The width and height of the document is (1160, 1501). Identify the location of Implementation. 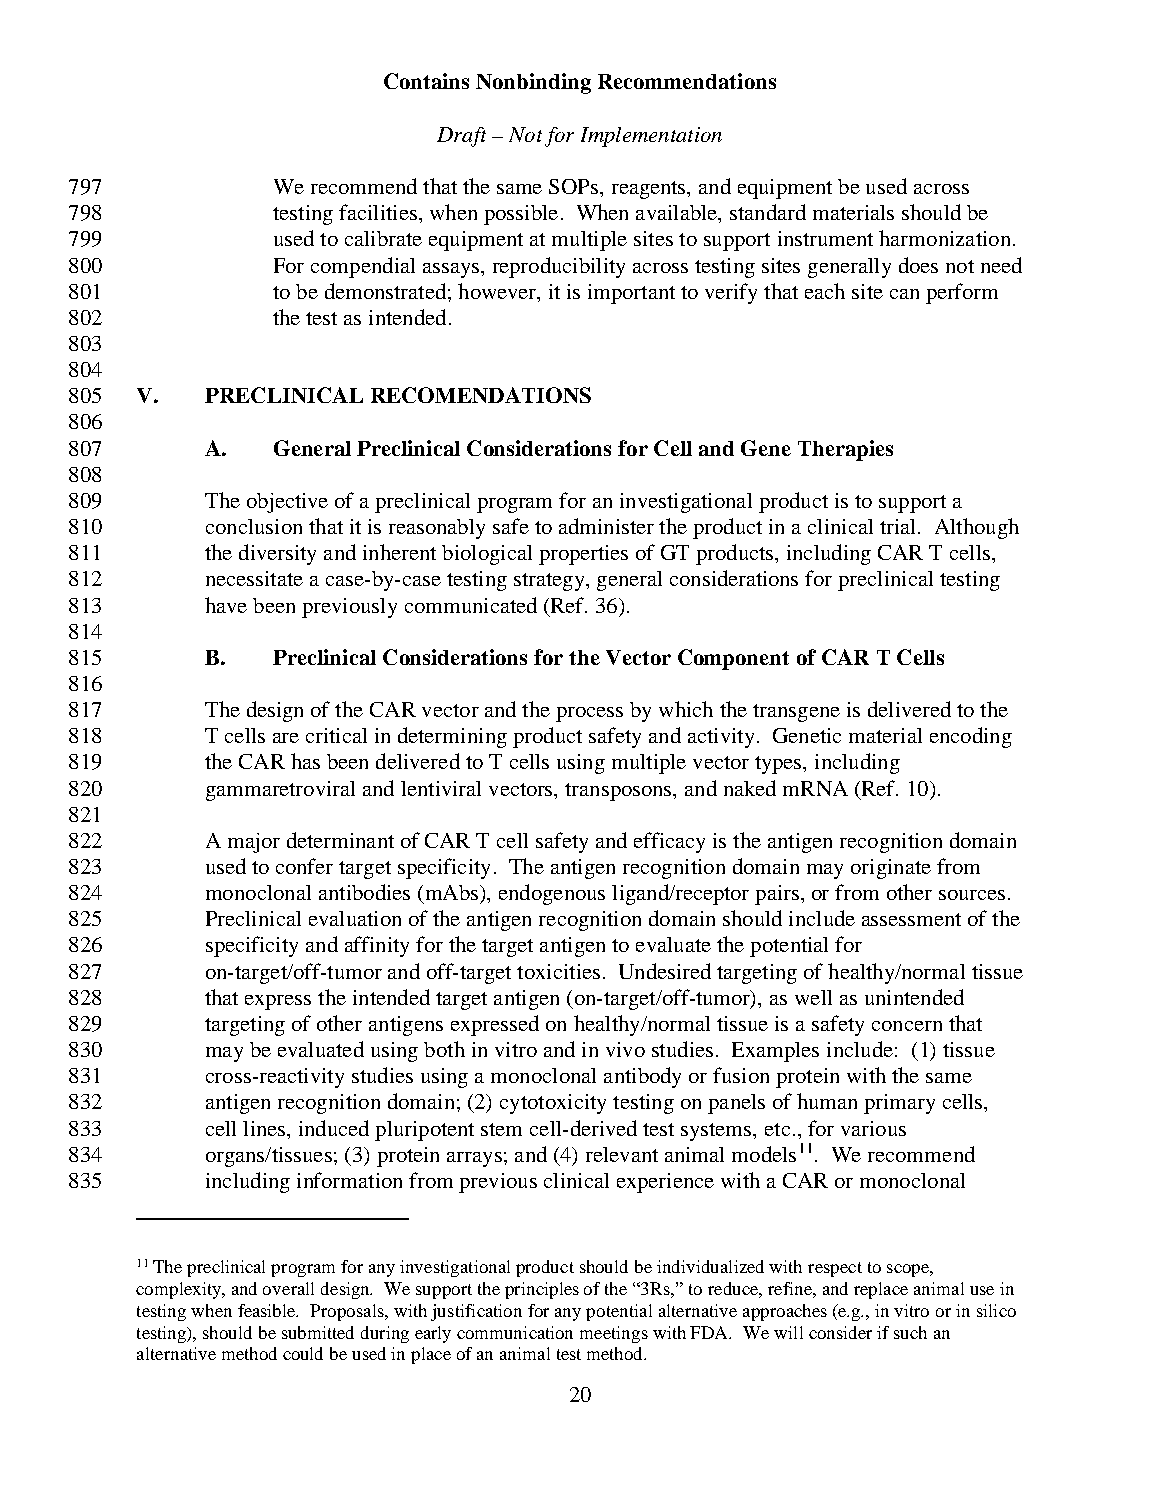
(651, 137).
